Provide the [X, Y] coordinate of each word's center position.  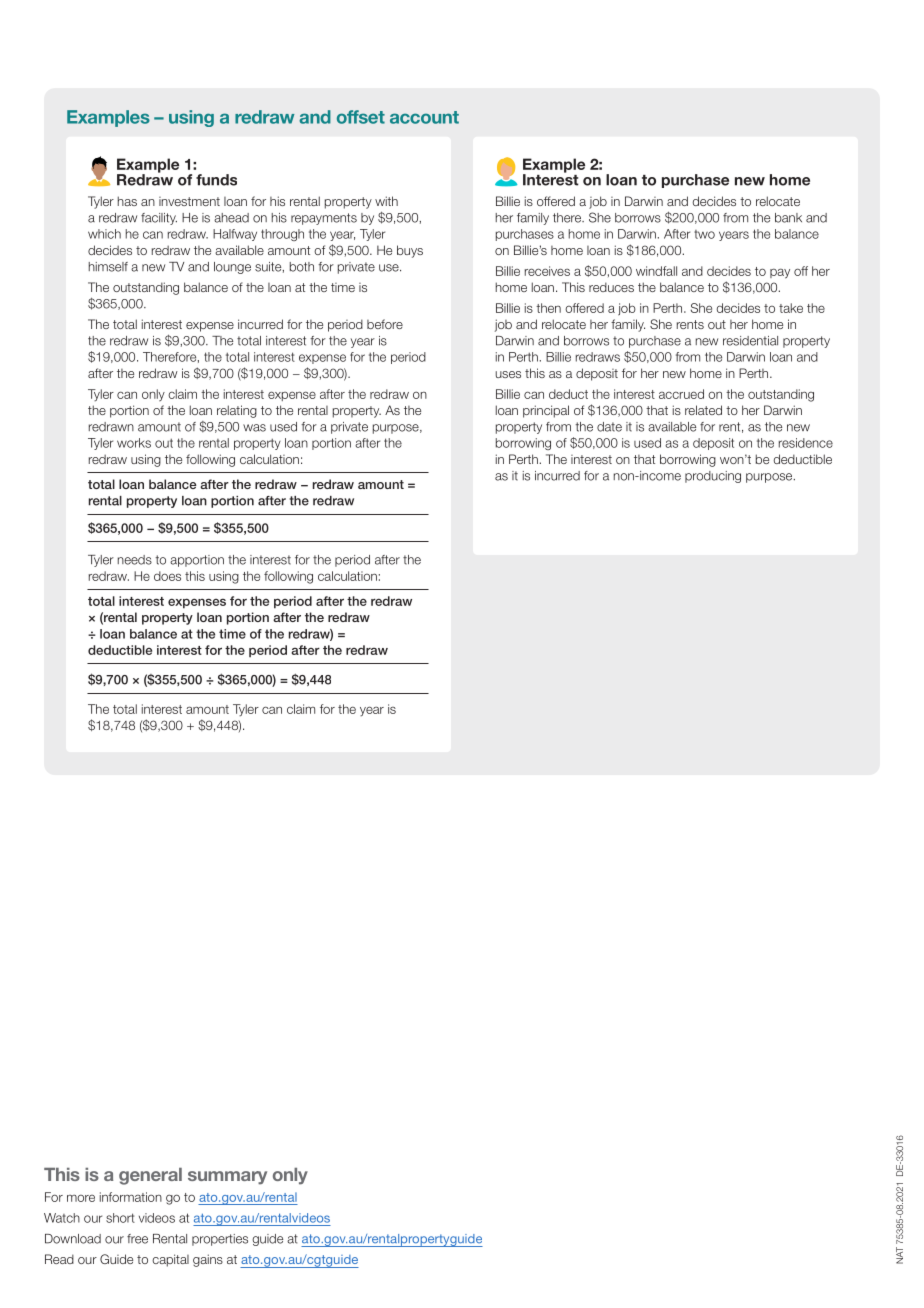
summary [227, 1178]
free [137, 1239]
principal [546, 411]
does [167, 576]
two [704, 234]
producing [713, 477]
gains [208, 1260]
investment [189, 201]
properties [220, 1240]
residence [806, 443]
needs [134, 560]
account [424, 117]
